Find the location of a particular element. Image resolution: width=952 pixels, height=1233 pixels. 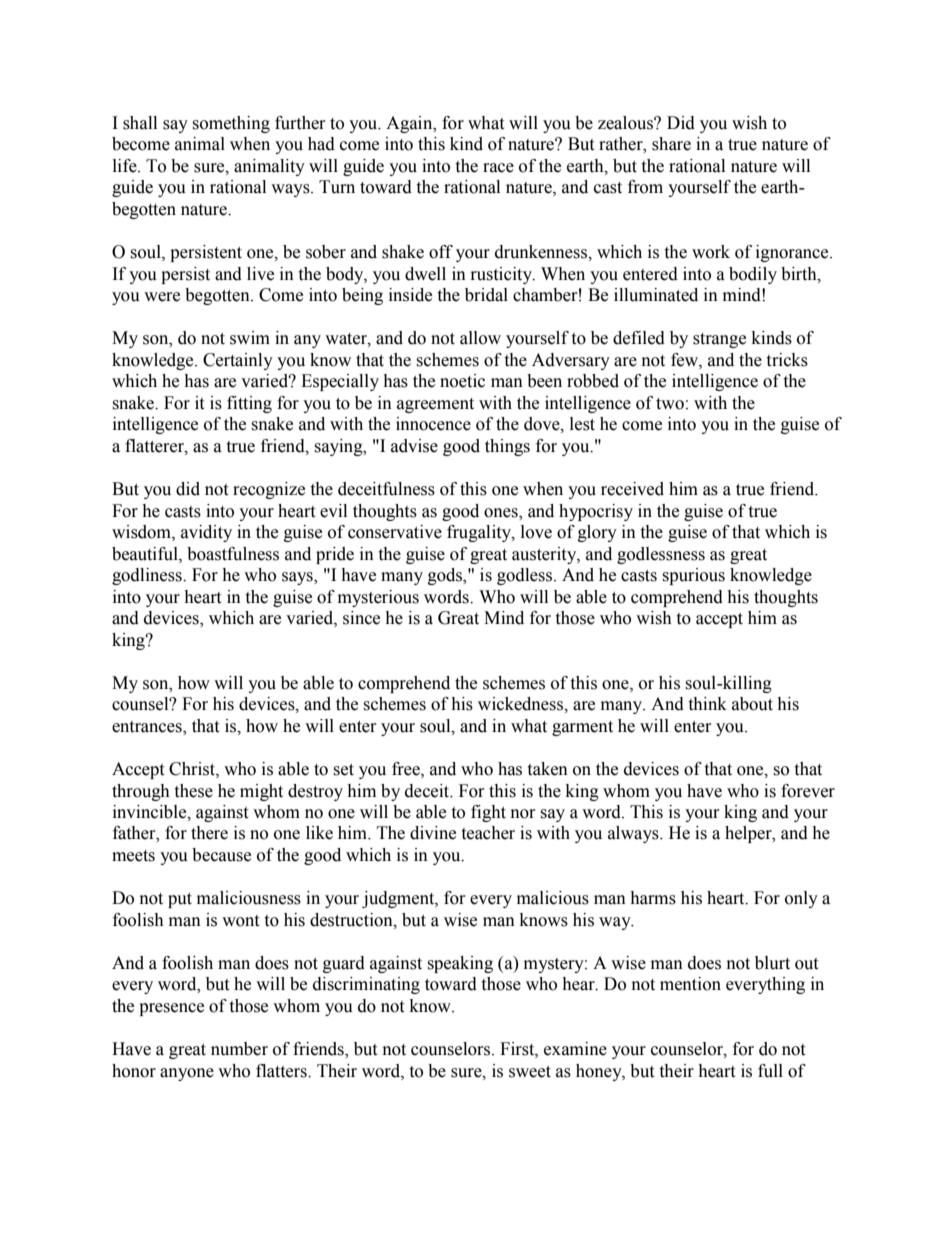

gods is located at coordinates (446, 576).
